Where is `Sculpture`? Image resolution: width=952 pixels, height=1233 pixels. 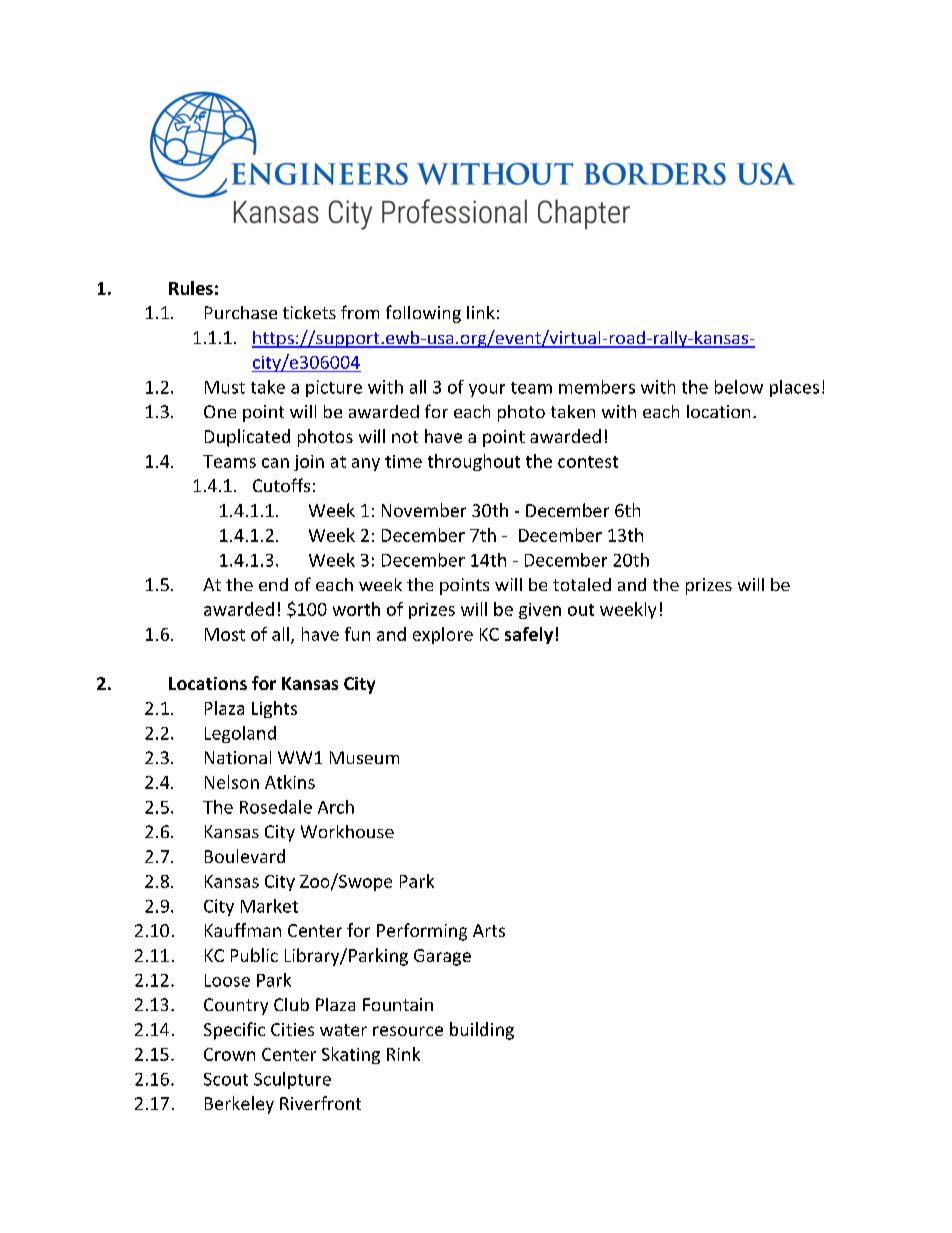
Sculpture is located at coordinates (292, 1080).
